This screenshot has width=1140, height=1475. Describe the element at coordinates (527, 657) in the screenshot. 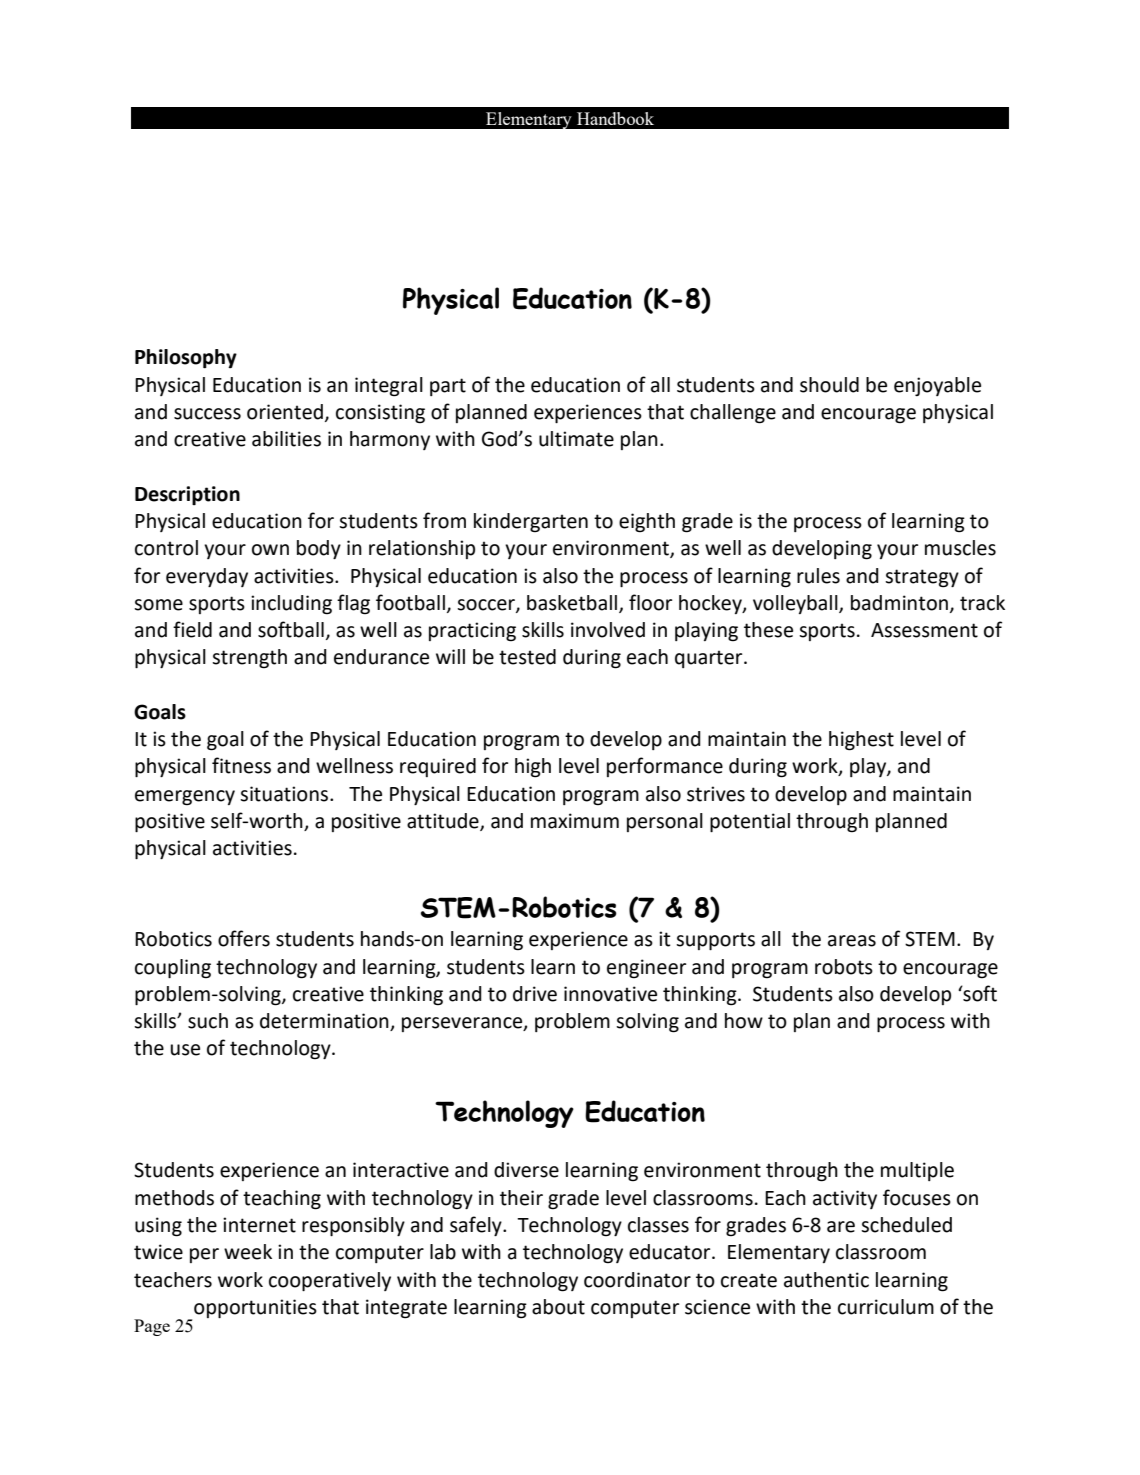

I see `tested` at that location.
